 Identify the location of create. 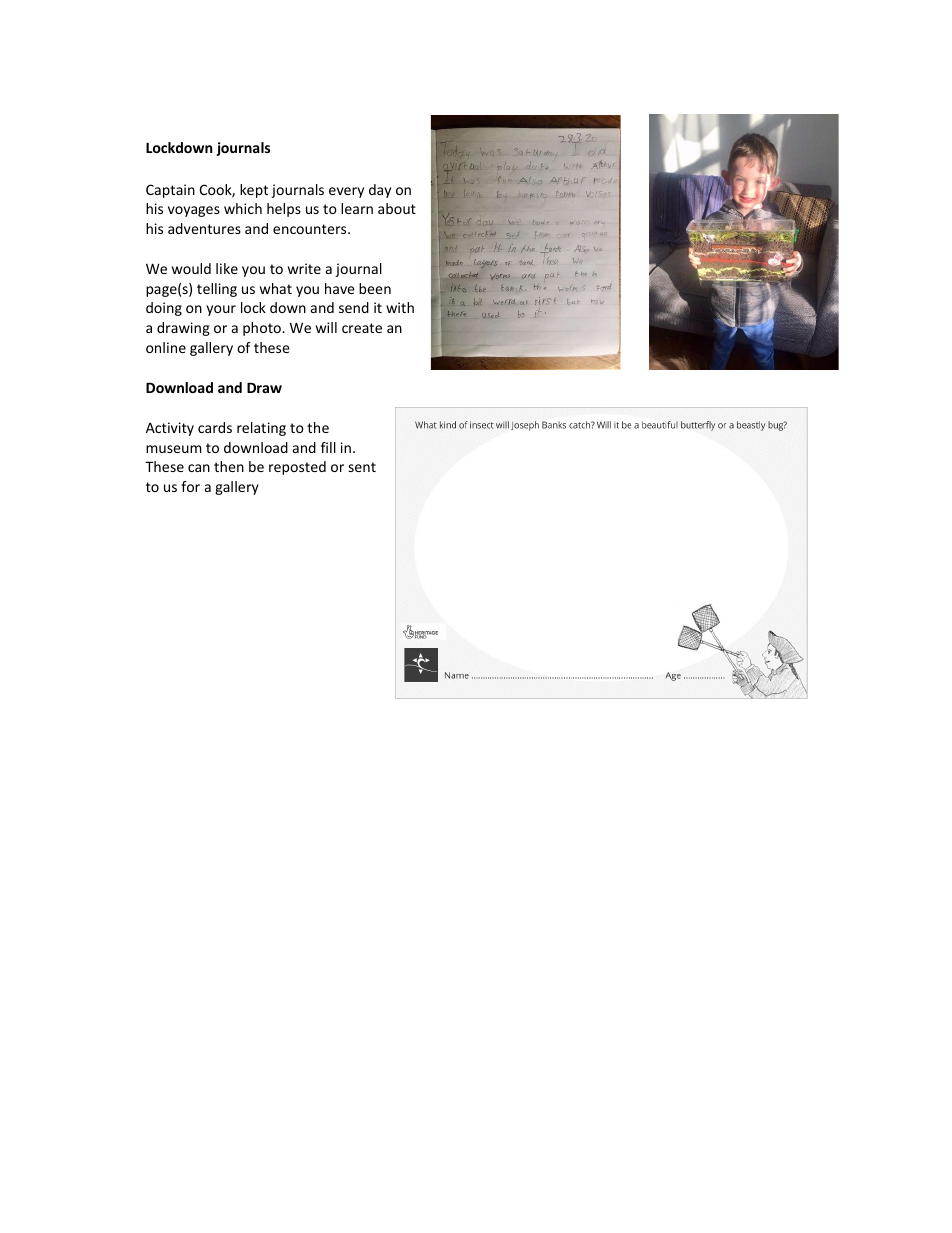
(362, 328).
